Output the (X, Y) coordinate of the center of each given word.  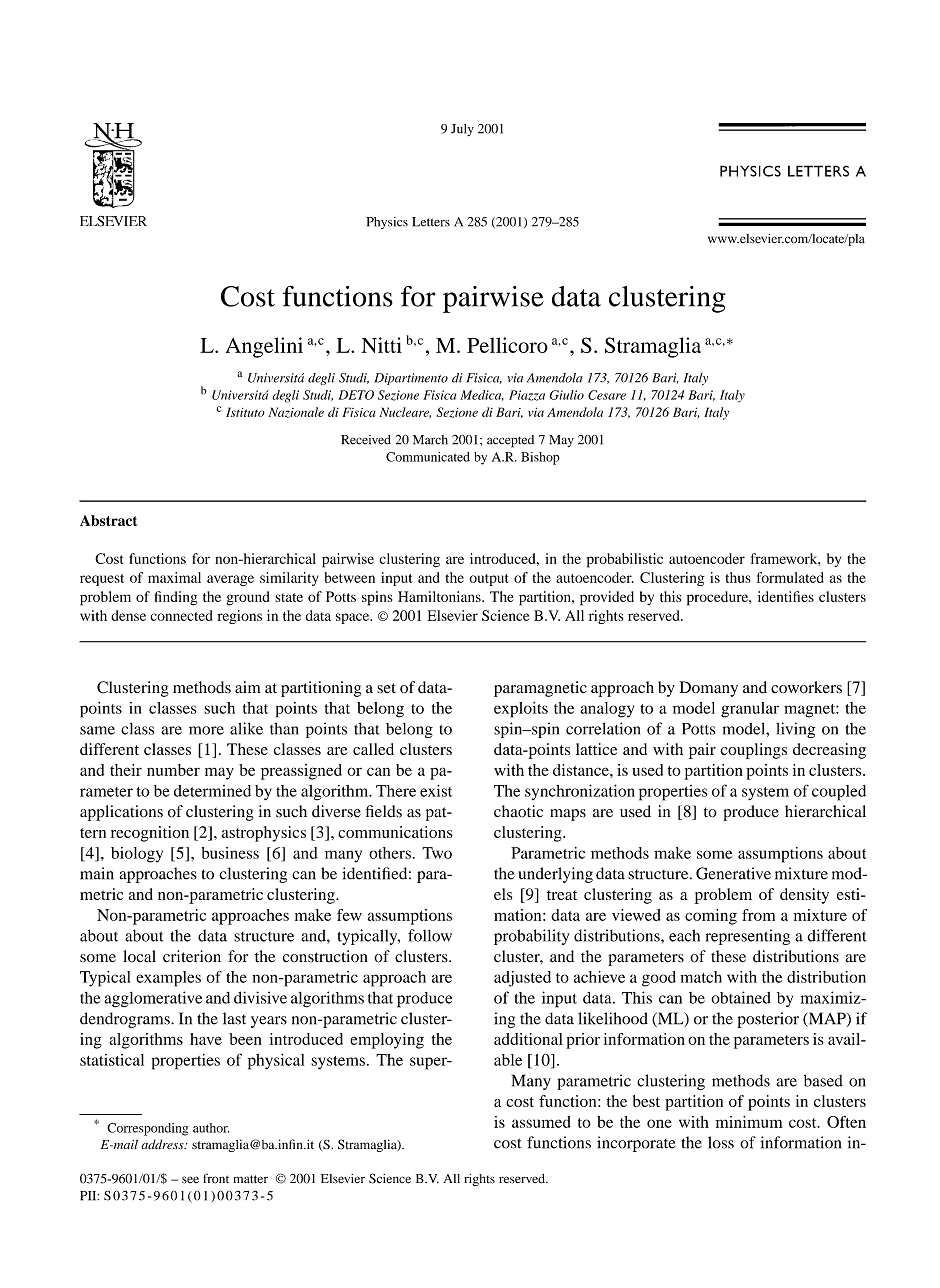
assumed (541, 1122)
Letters (431, 222)
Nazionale (296, 412)
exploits (521, 710)
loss (721, 1142)
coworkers (806, 687)
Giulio (567, 395)
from (758, 915)
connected (181, 615)
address (163, 1144)
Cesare (607, 395)
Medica (482, 395)
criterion (192, 956)
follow (430, 935)
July (462, 130)
